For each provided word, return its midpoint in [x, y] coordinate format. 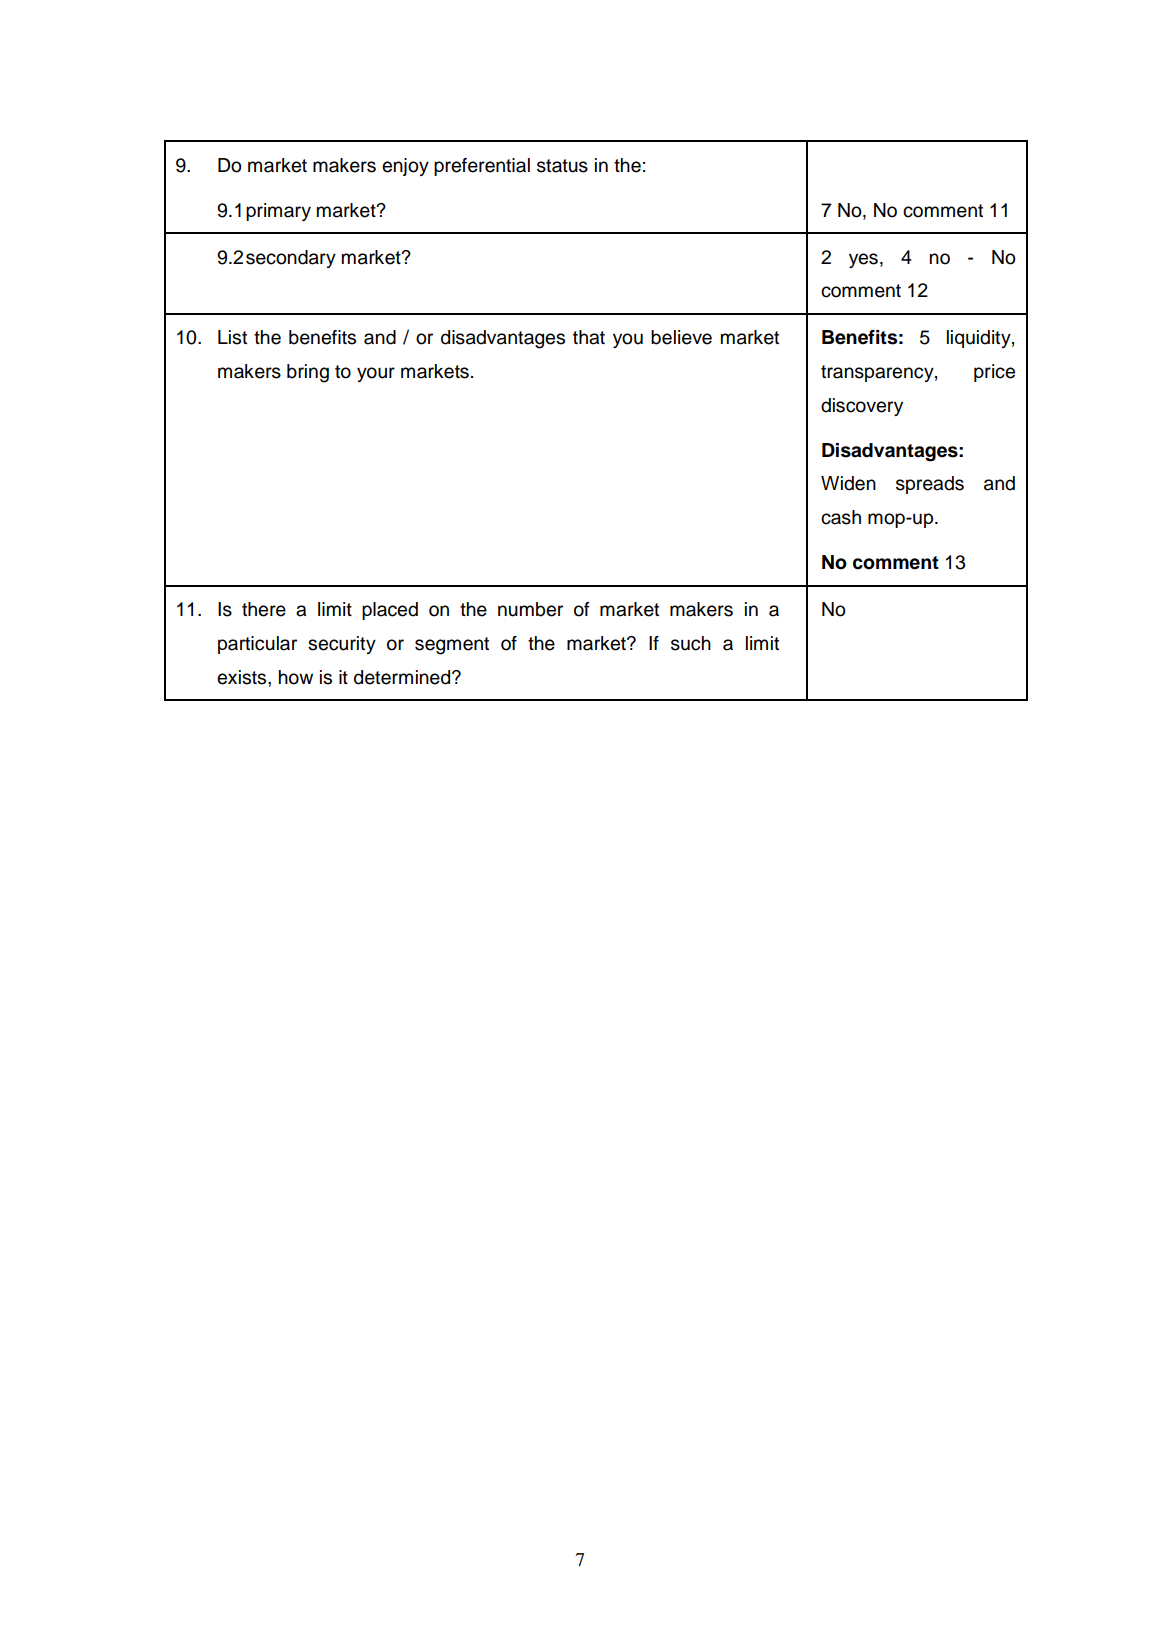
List [232, 337]
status [562, 166]
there [264, 609]
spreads [930, 485]
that [589, 337]
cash [841, 517]
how [296, 677]
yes [863, 260]
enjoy [405, 167]
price [994, 373]
